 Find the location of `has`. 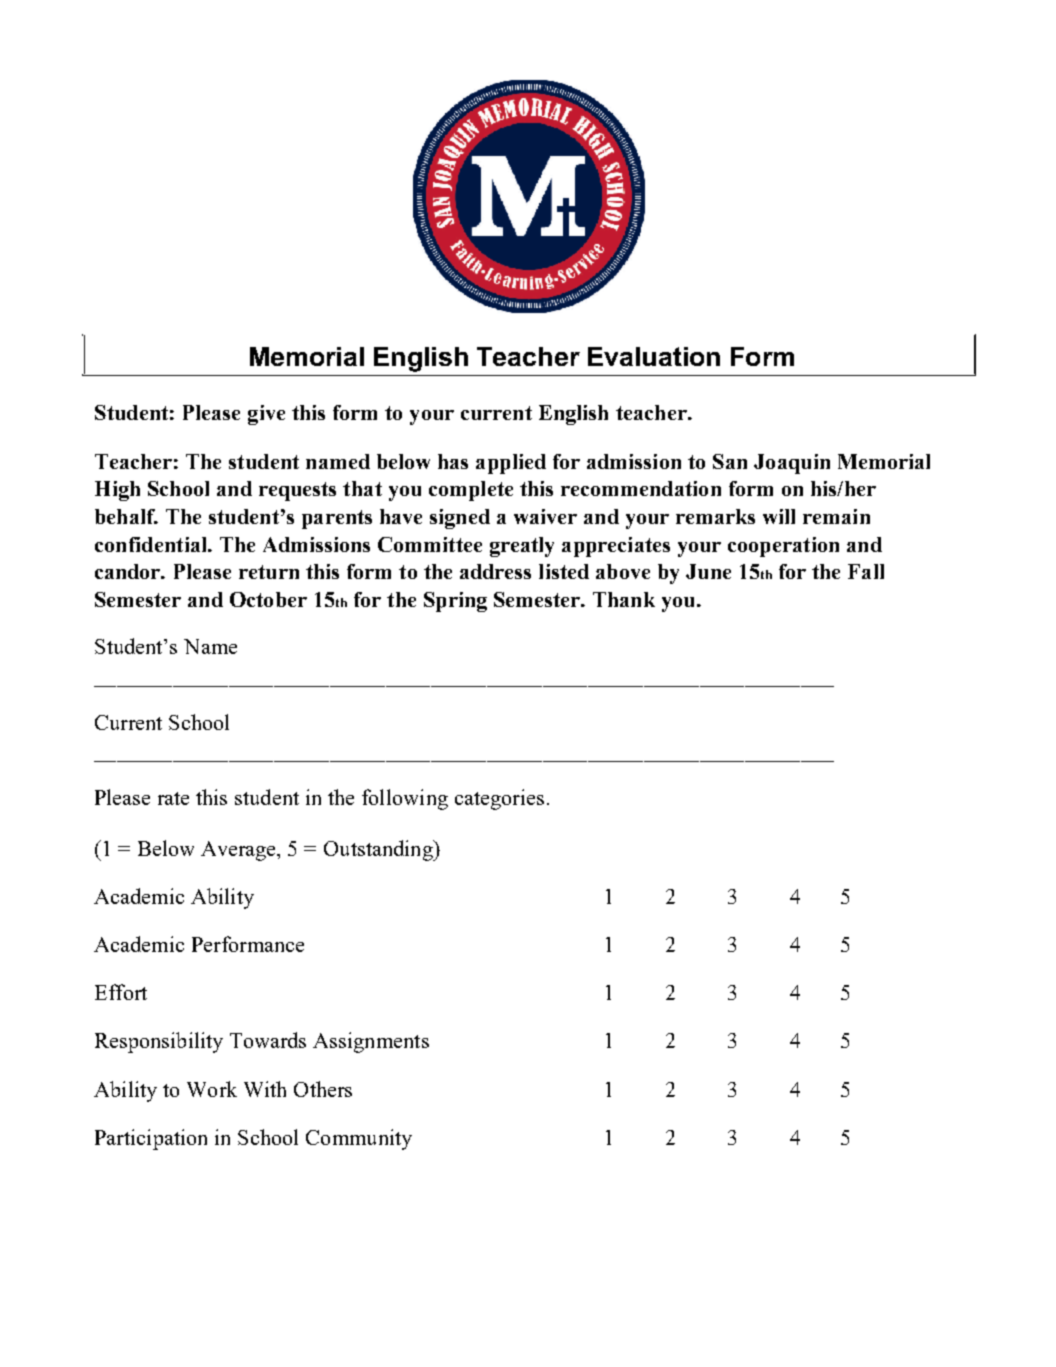

has is located at coordinates (453, 461).
